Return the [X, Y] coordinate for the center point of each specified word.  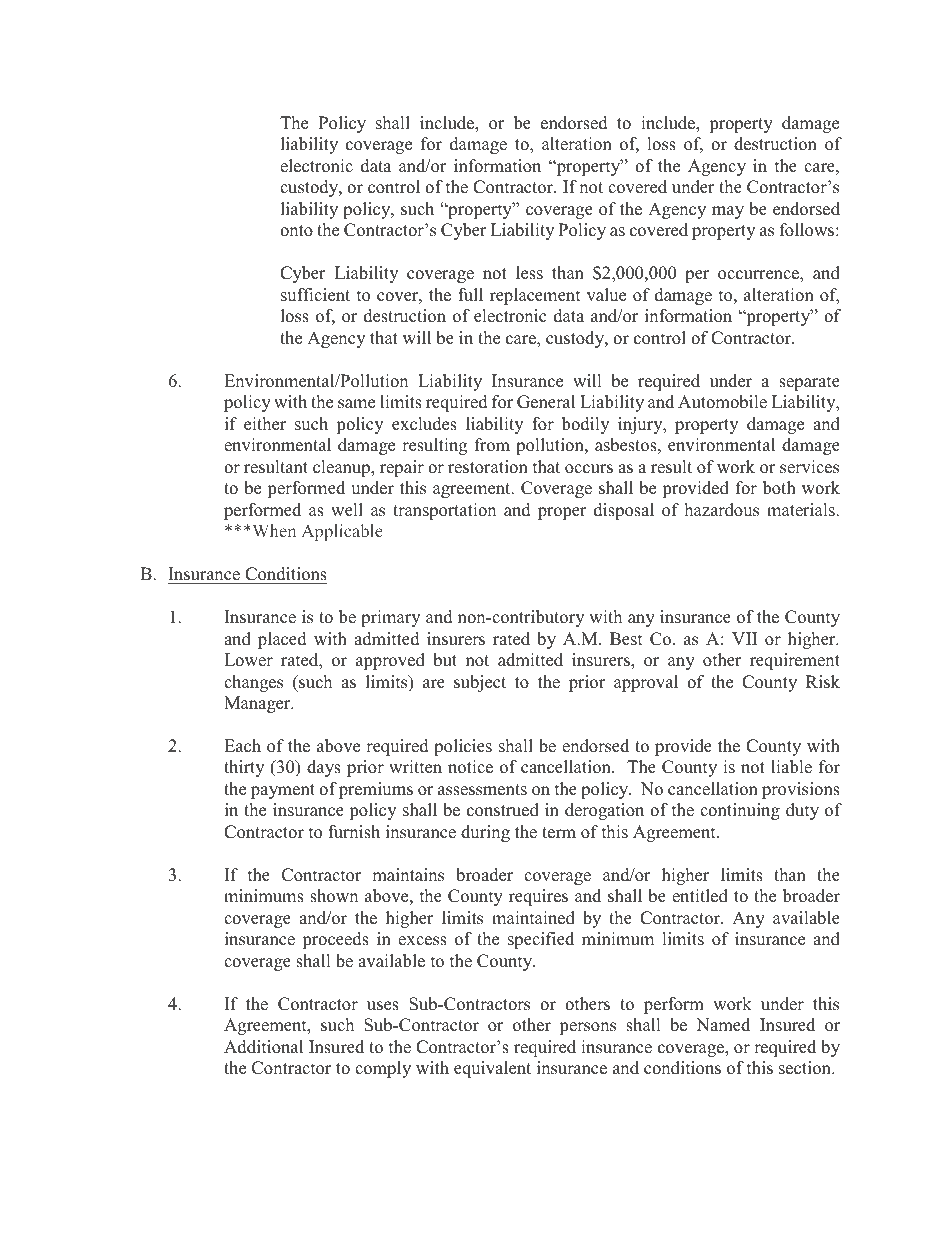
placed [282, 640]
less [529, 273]
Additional [263, 1047]
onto [296, 231]
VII [744, 638]
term [559, 833]
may [728, 212]
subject [480, 683]
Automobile [722, 402]
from [492, 445]
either [265, 424]
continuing [740, 811]
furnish [354, 832]
